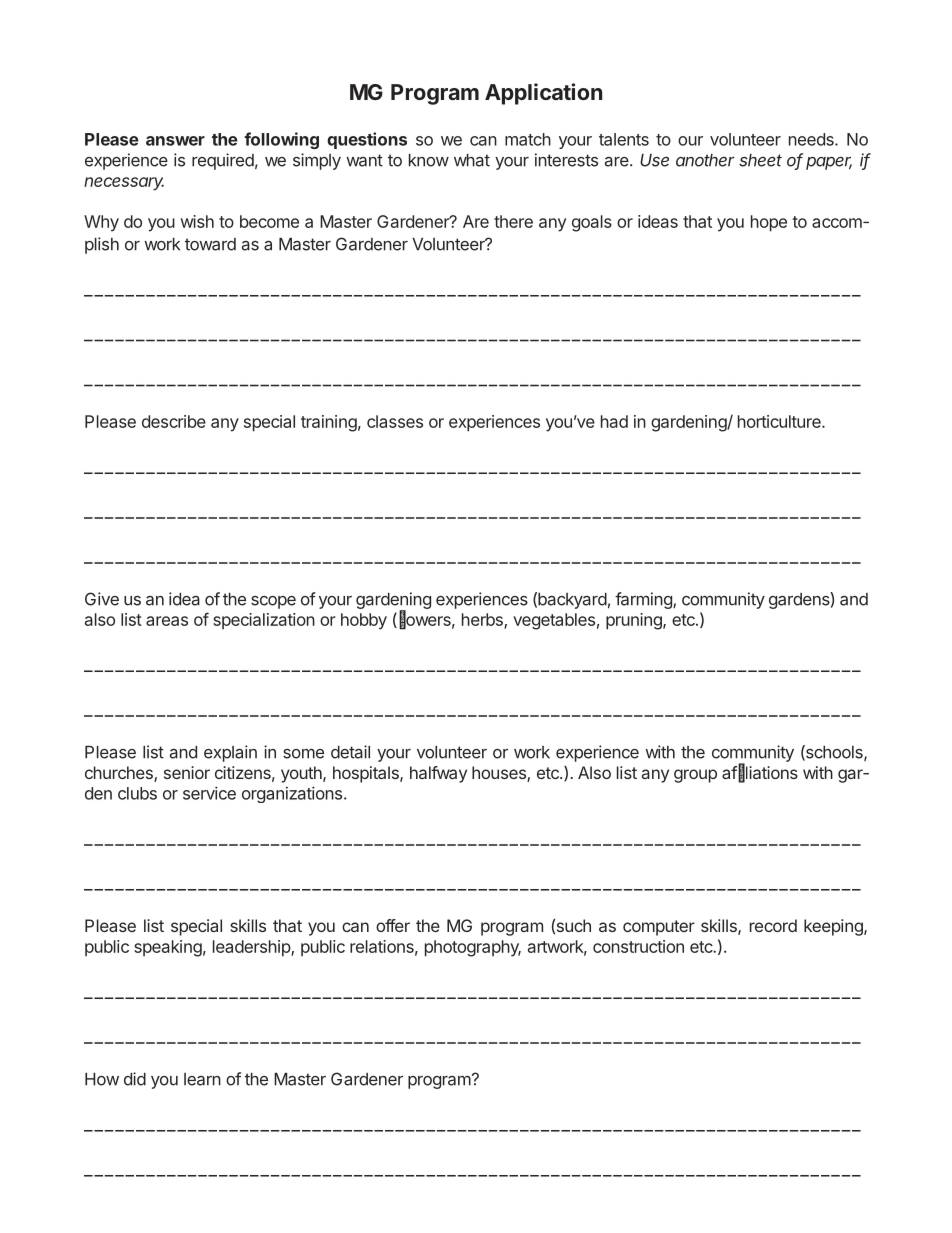 The height and width of the page is (1233, 952). Describe the element at coordinates (644, 600) in the page. I see `farming` at that location.
